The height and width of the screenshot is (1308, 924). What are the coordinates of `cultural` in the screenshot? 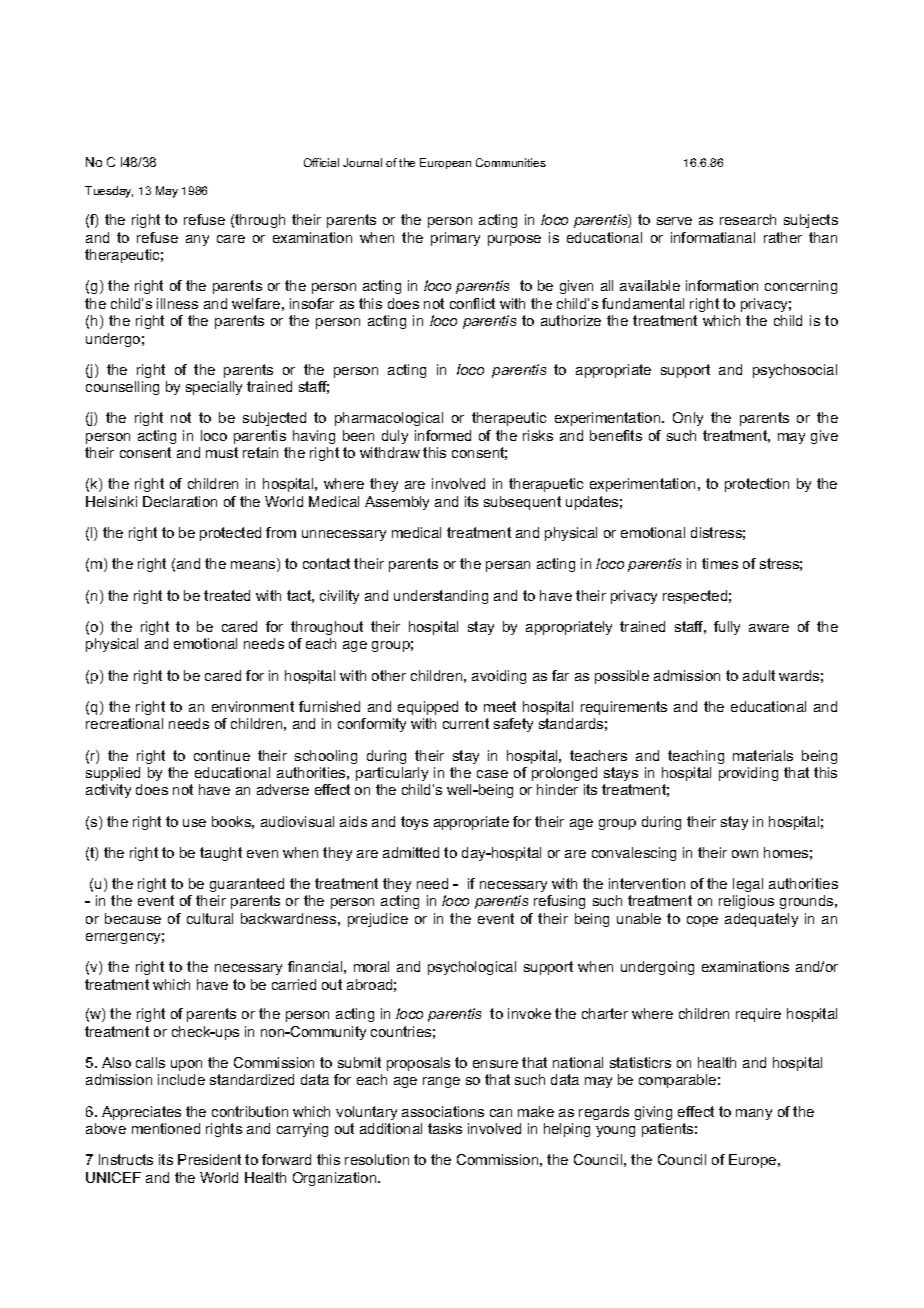 It's located at (210, 918).
